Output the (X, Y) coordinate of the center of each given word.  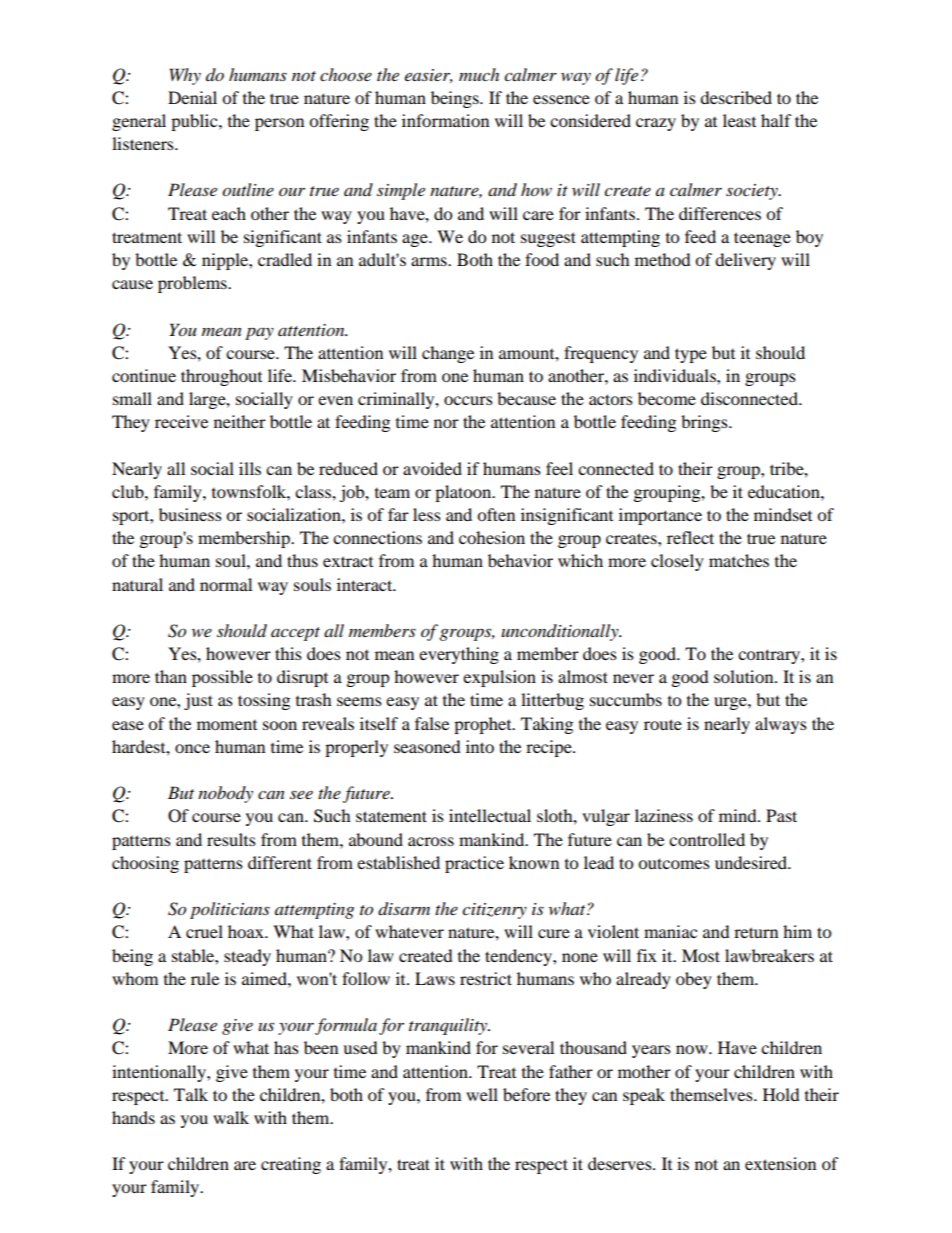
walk (231, 1117)
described (736, 97)
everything (459, 655)
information (445, 120)
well (482, 1094)
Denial (192, 97)
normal (226, 584)
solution (745, 676)
